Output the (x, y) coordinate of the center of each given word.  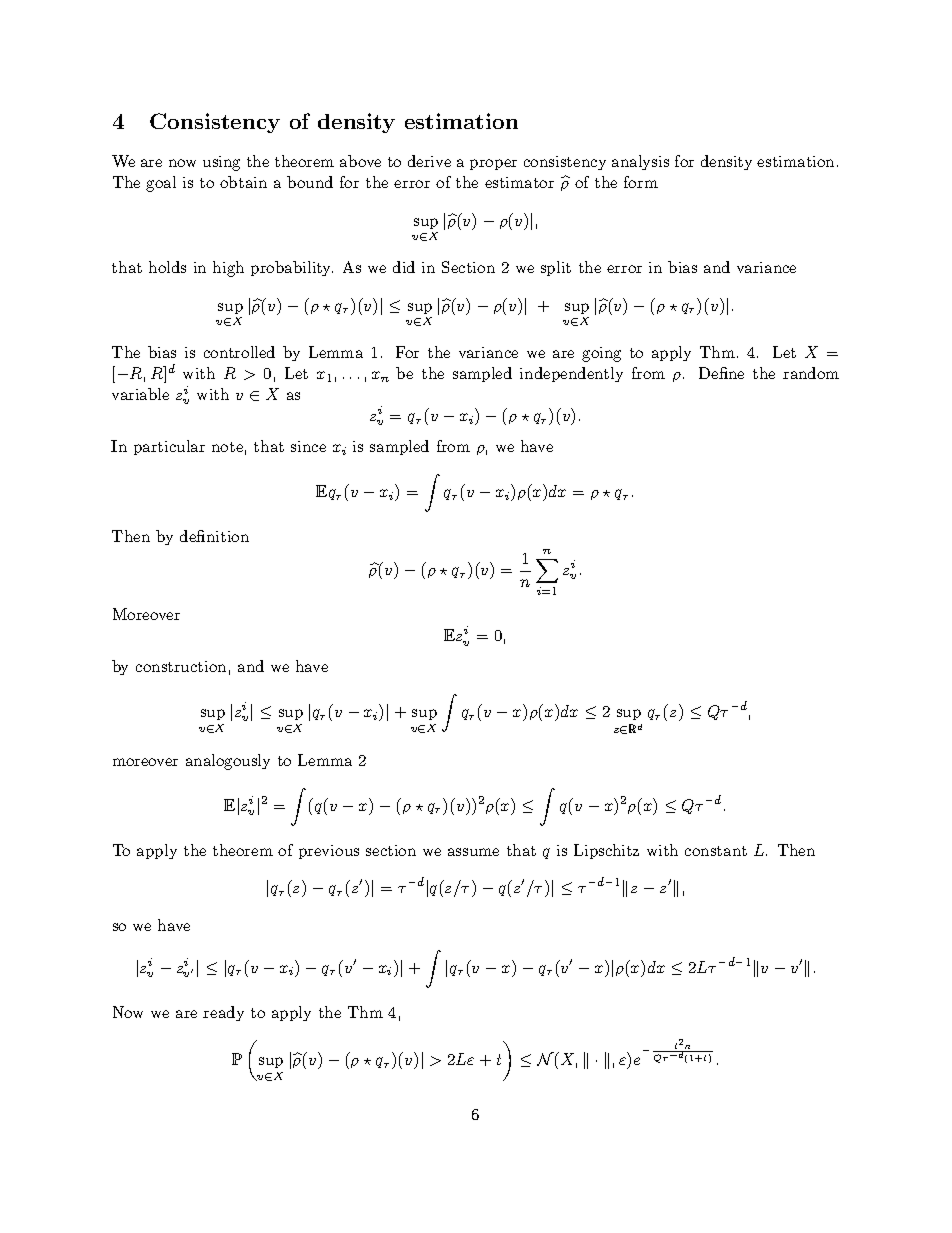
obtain (243, 182)
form (641, 182)
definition (214, 536)
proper (493, 164)
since (308, 446)
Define (721, 373)
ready (223, 1013)
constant (716, 851)
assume (473, 852)
